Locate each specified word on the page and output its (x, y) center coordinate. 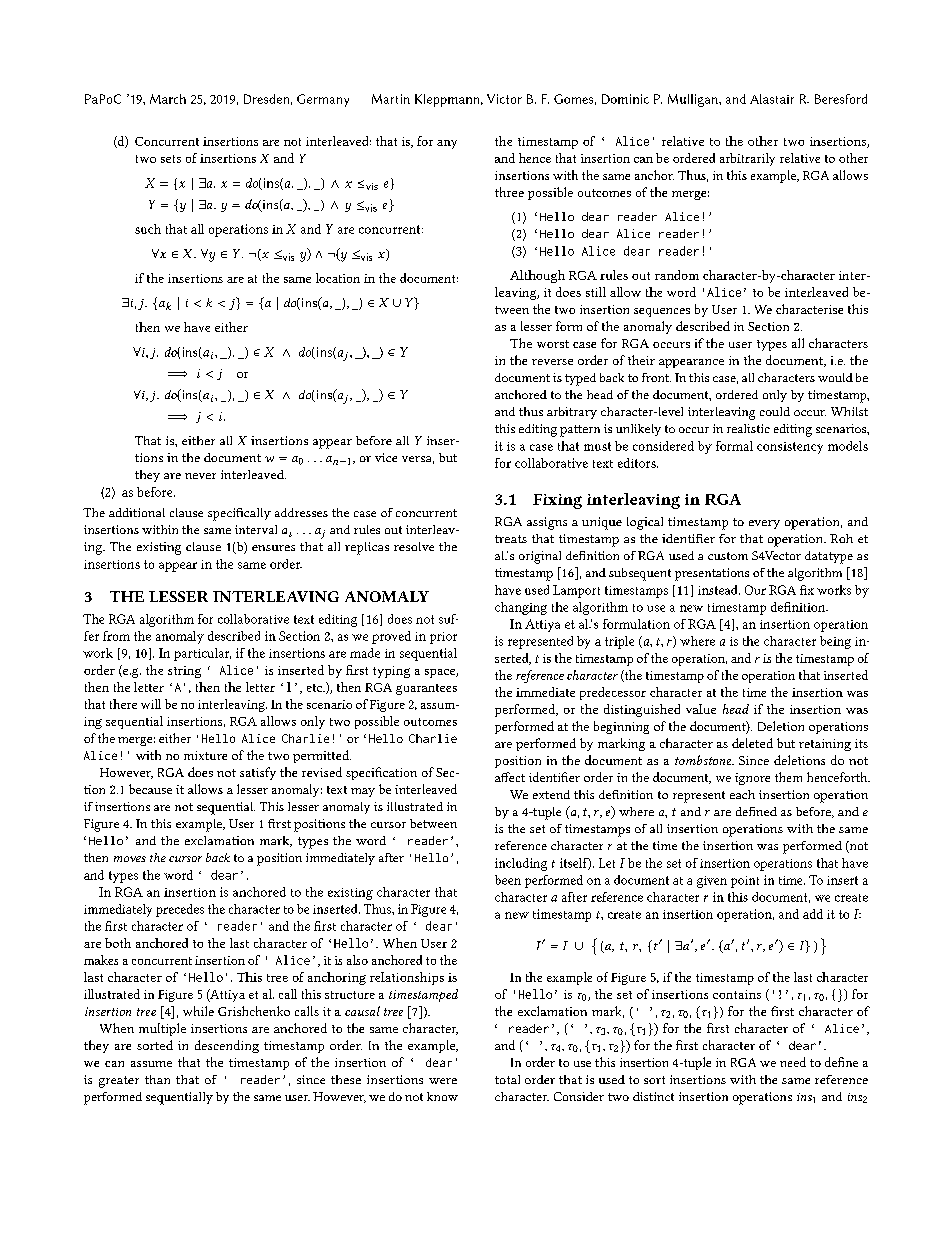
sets (171, 159)
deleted (752, 743)
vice (386, 457)
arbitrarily (747, 159)
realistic (748, 428)
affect (510, 777)
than (157, 1079)
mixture (205, 755)
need (793, 1062)
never (200, 476)
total (507, 1079)
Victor (504, 99)
